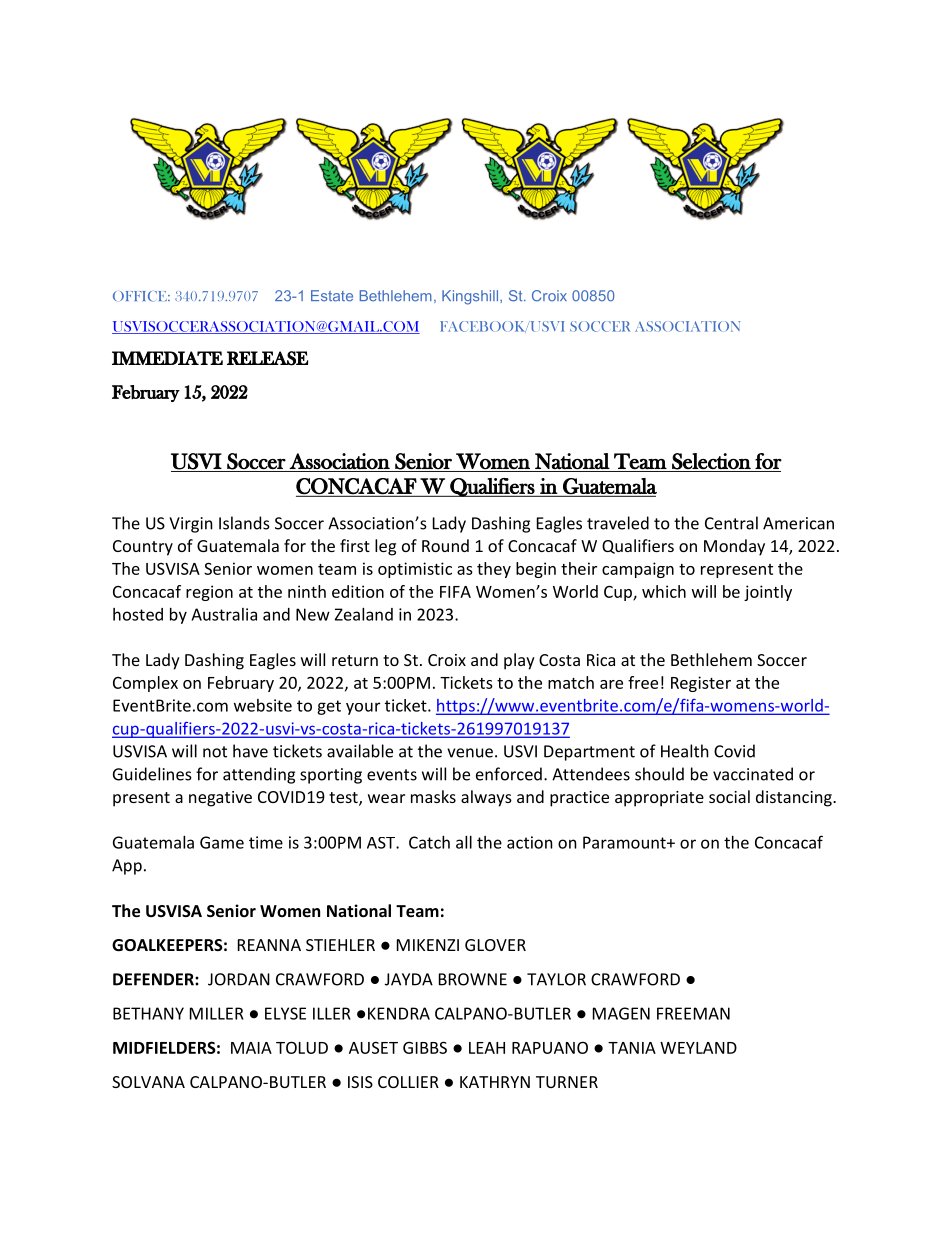 The height and width of the screenshot is (1233, 952). I want to click on social, so click(729, 796).
